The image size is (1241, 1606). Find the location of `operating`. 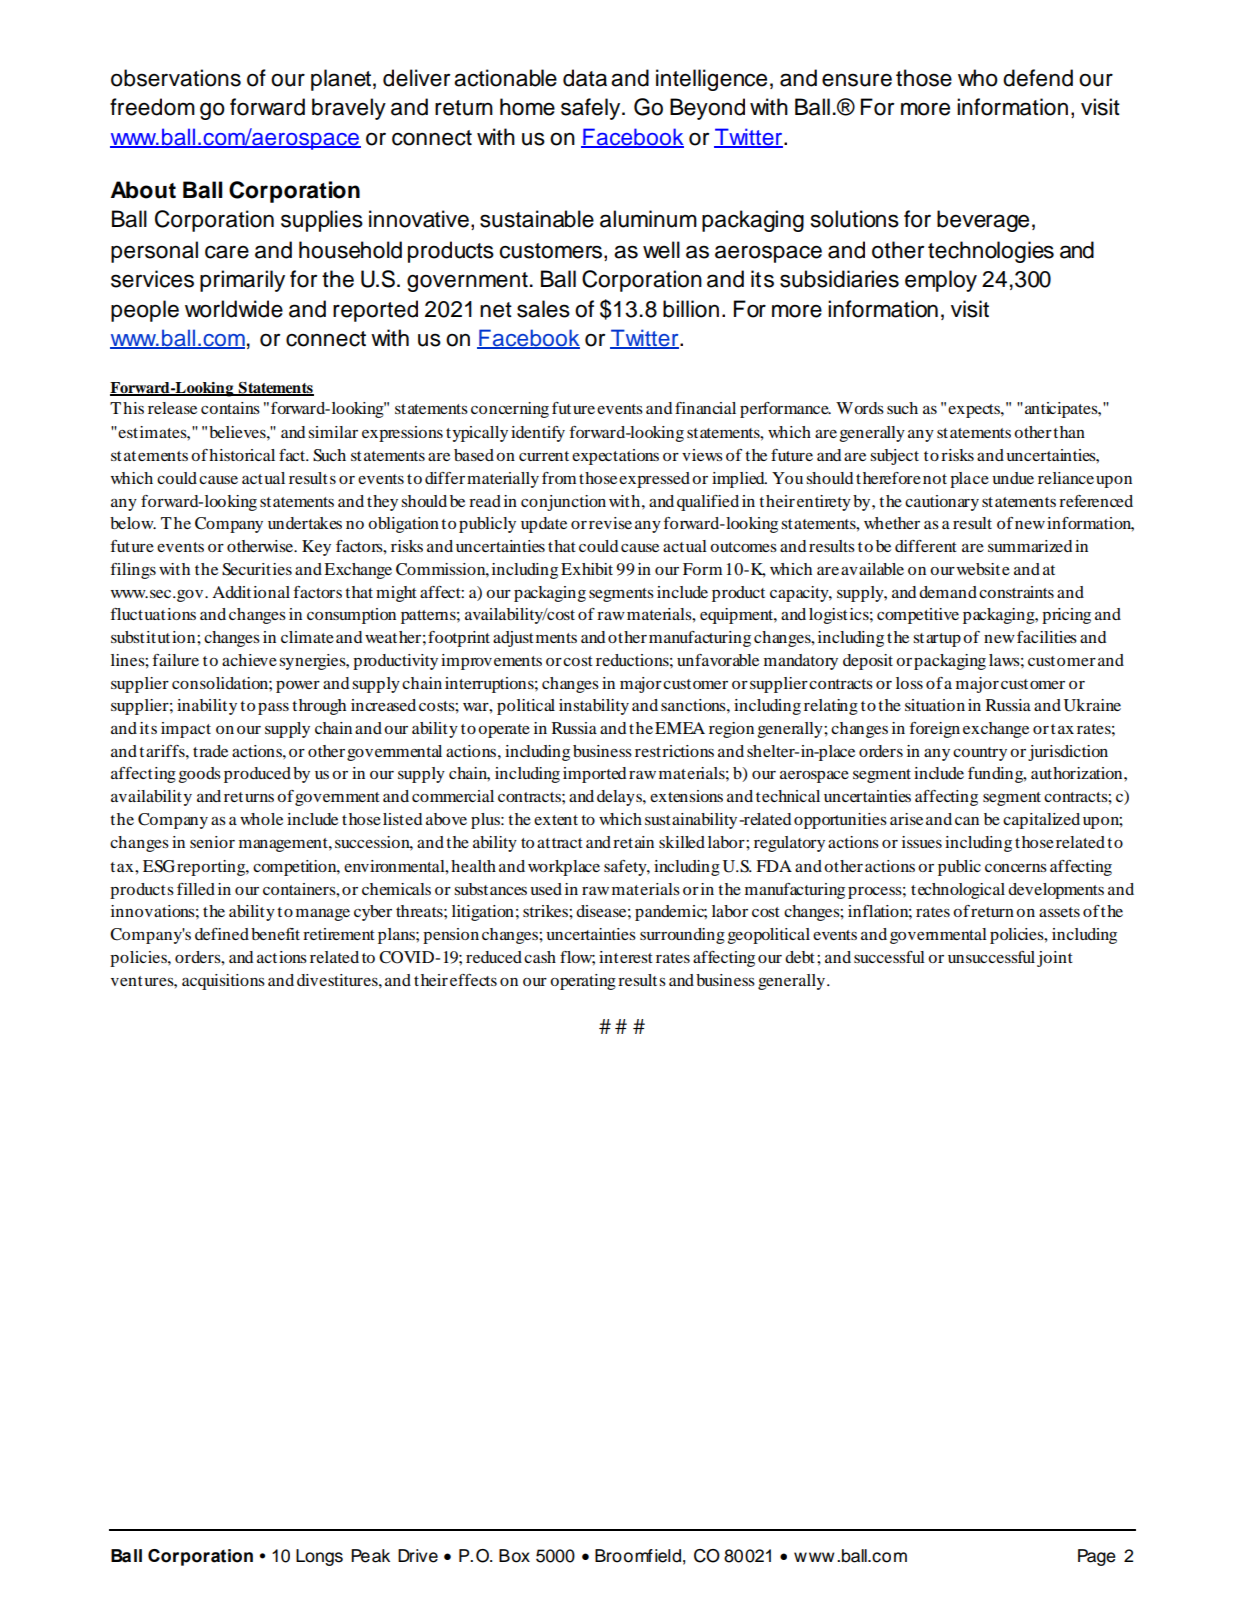

operating is located at coordinates (583, 982).
